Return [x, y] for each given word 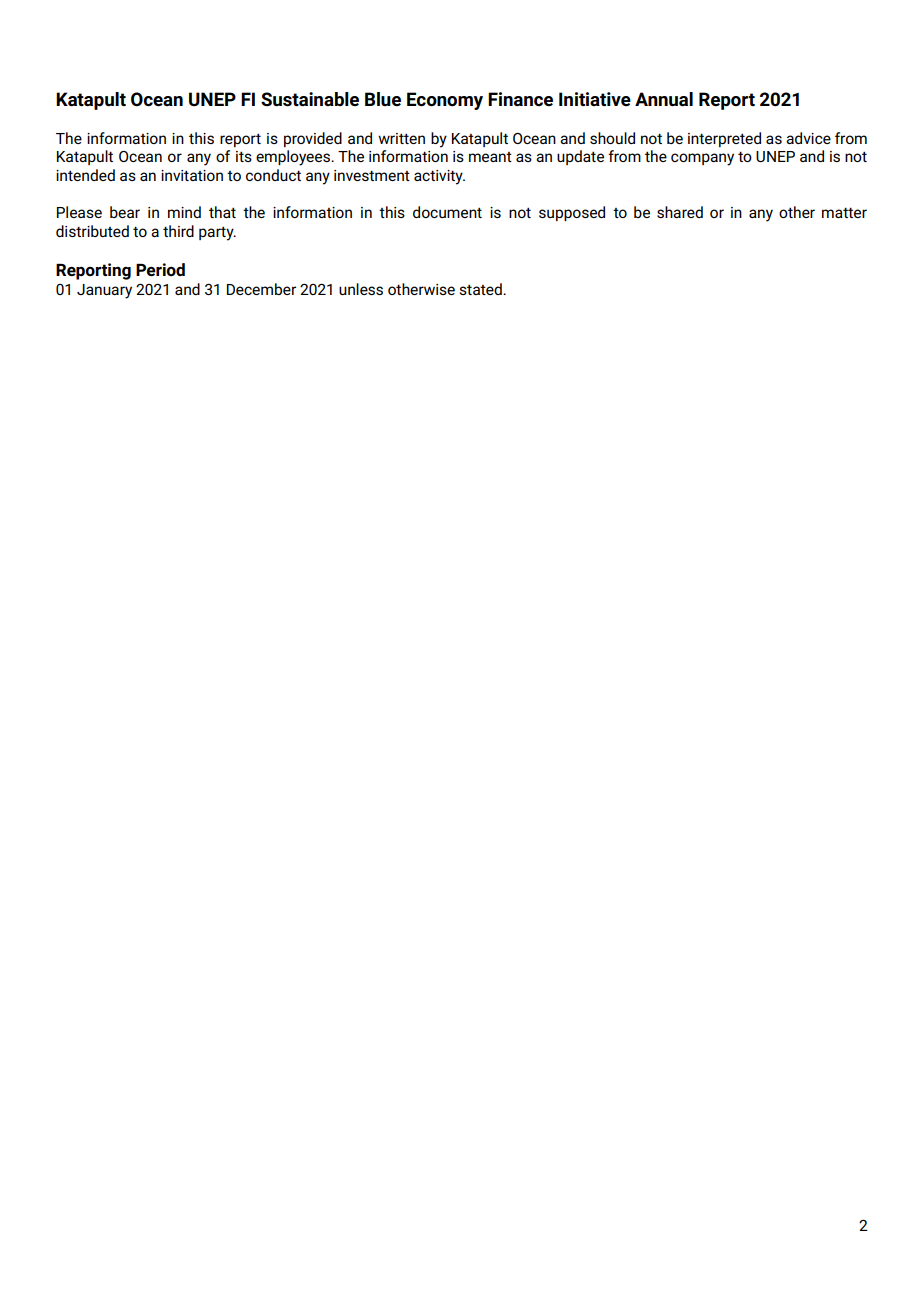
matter [844, 212]
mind [184, 212]
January [104, 291]
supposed [572, 213]
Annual [664, 99]
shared [680, 212]
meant [490, 157]
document [447, 212]
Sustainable [310, 99]
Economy [445, 101]
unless [361, 289]
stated [482, 289]
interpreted [724, 139]
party [217, 234]
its [244, 156]
